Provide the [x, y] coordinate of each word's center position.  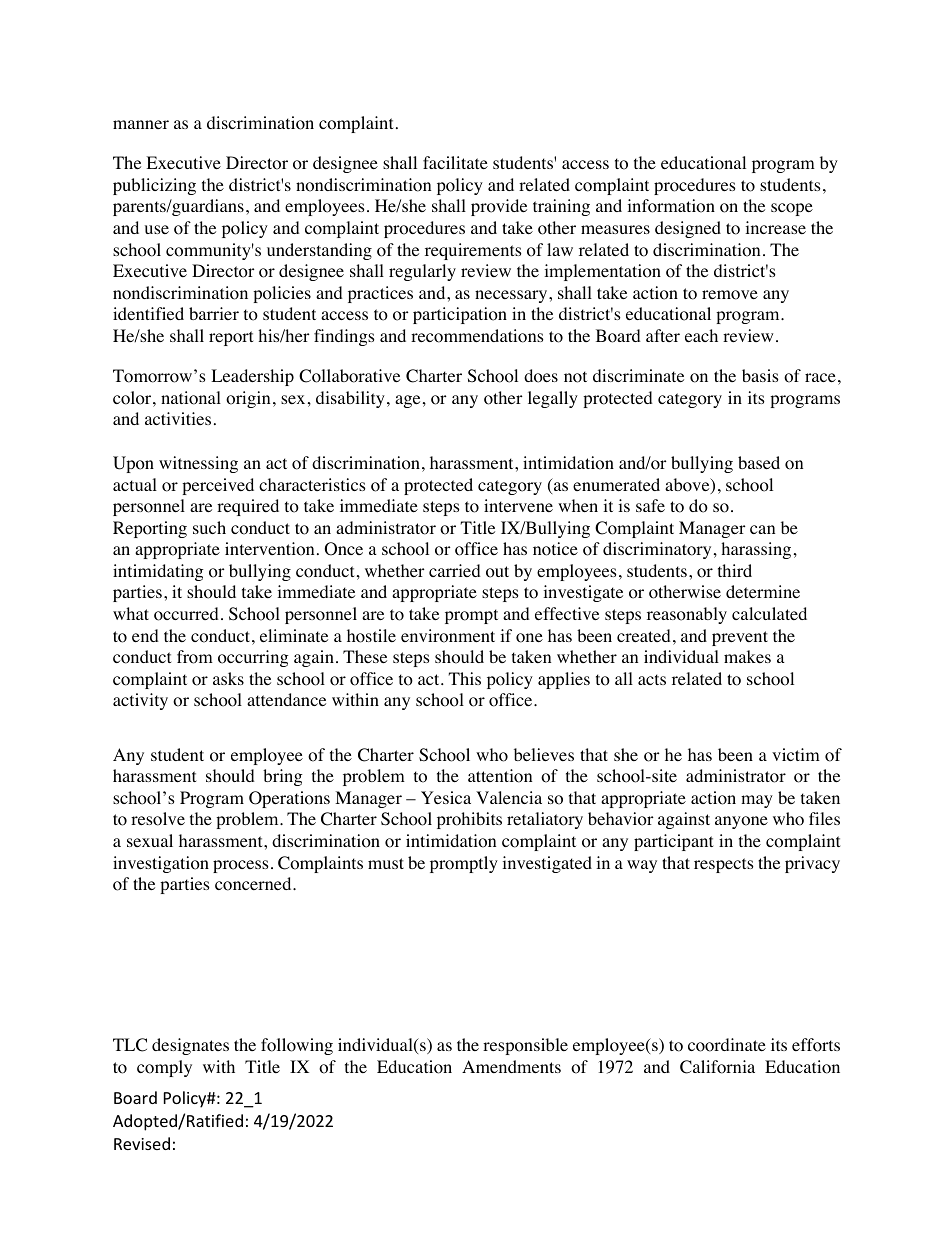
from [195, 657]
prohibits [469, 820]
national [191, 398]
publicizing [154, 186]
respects [724, 865]
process [241, 866]
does [541, 376]
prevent [740, 638]
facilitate [455, 162]
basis [760, 375]
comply [164, 1068]
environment [448, 636]
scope [792, 209]
